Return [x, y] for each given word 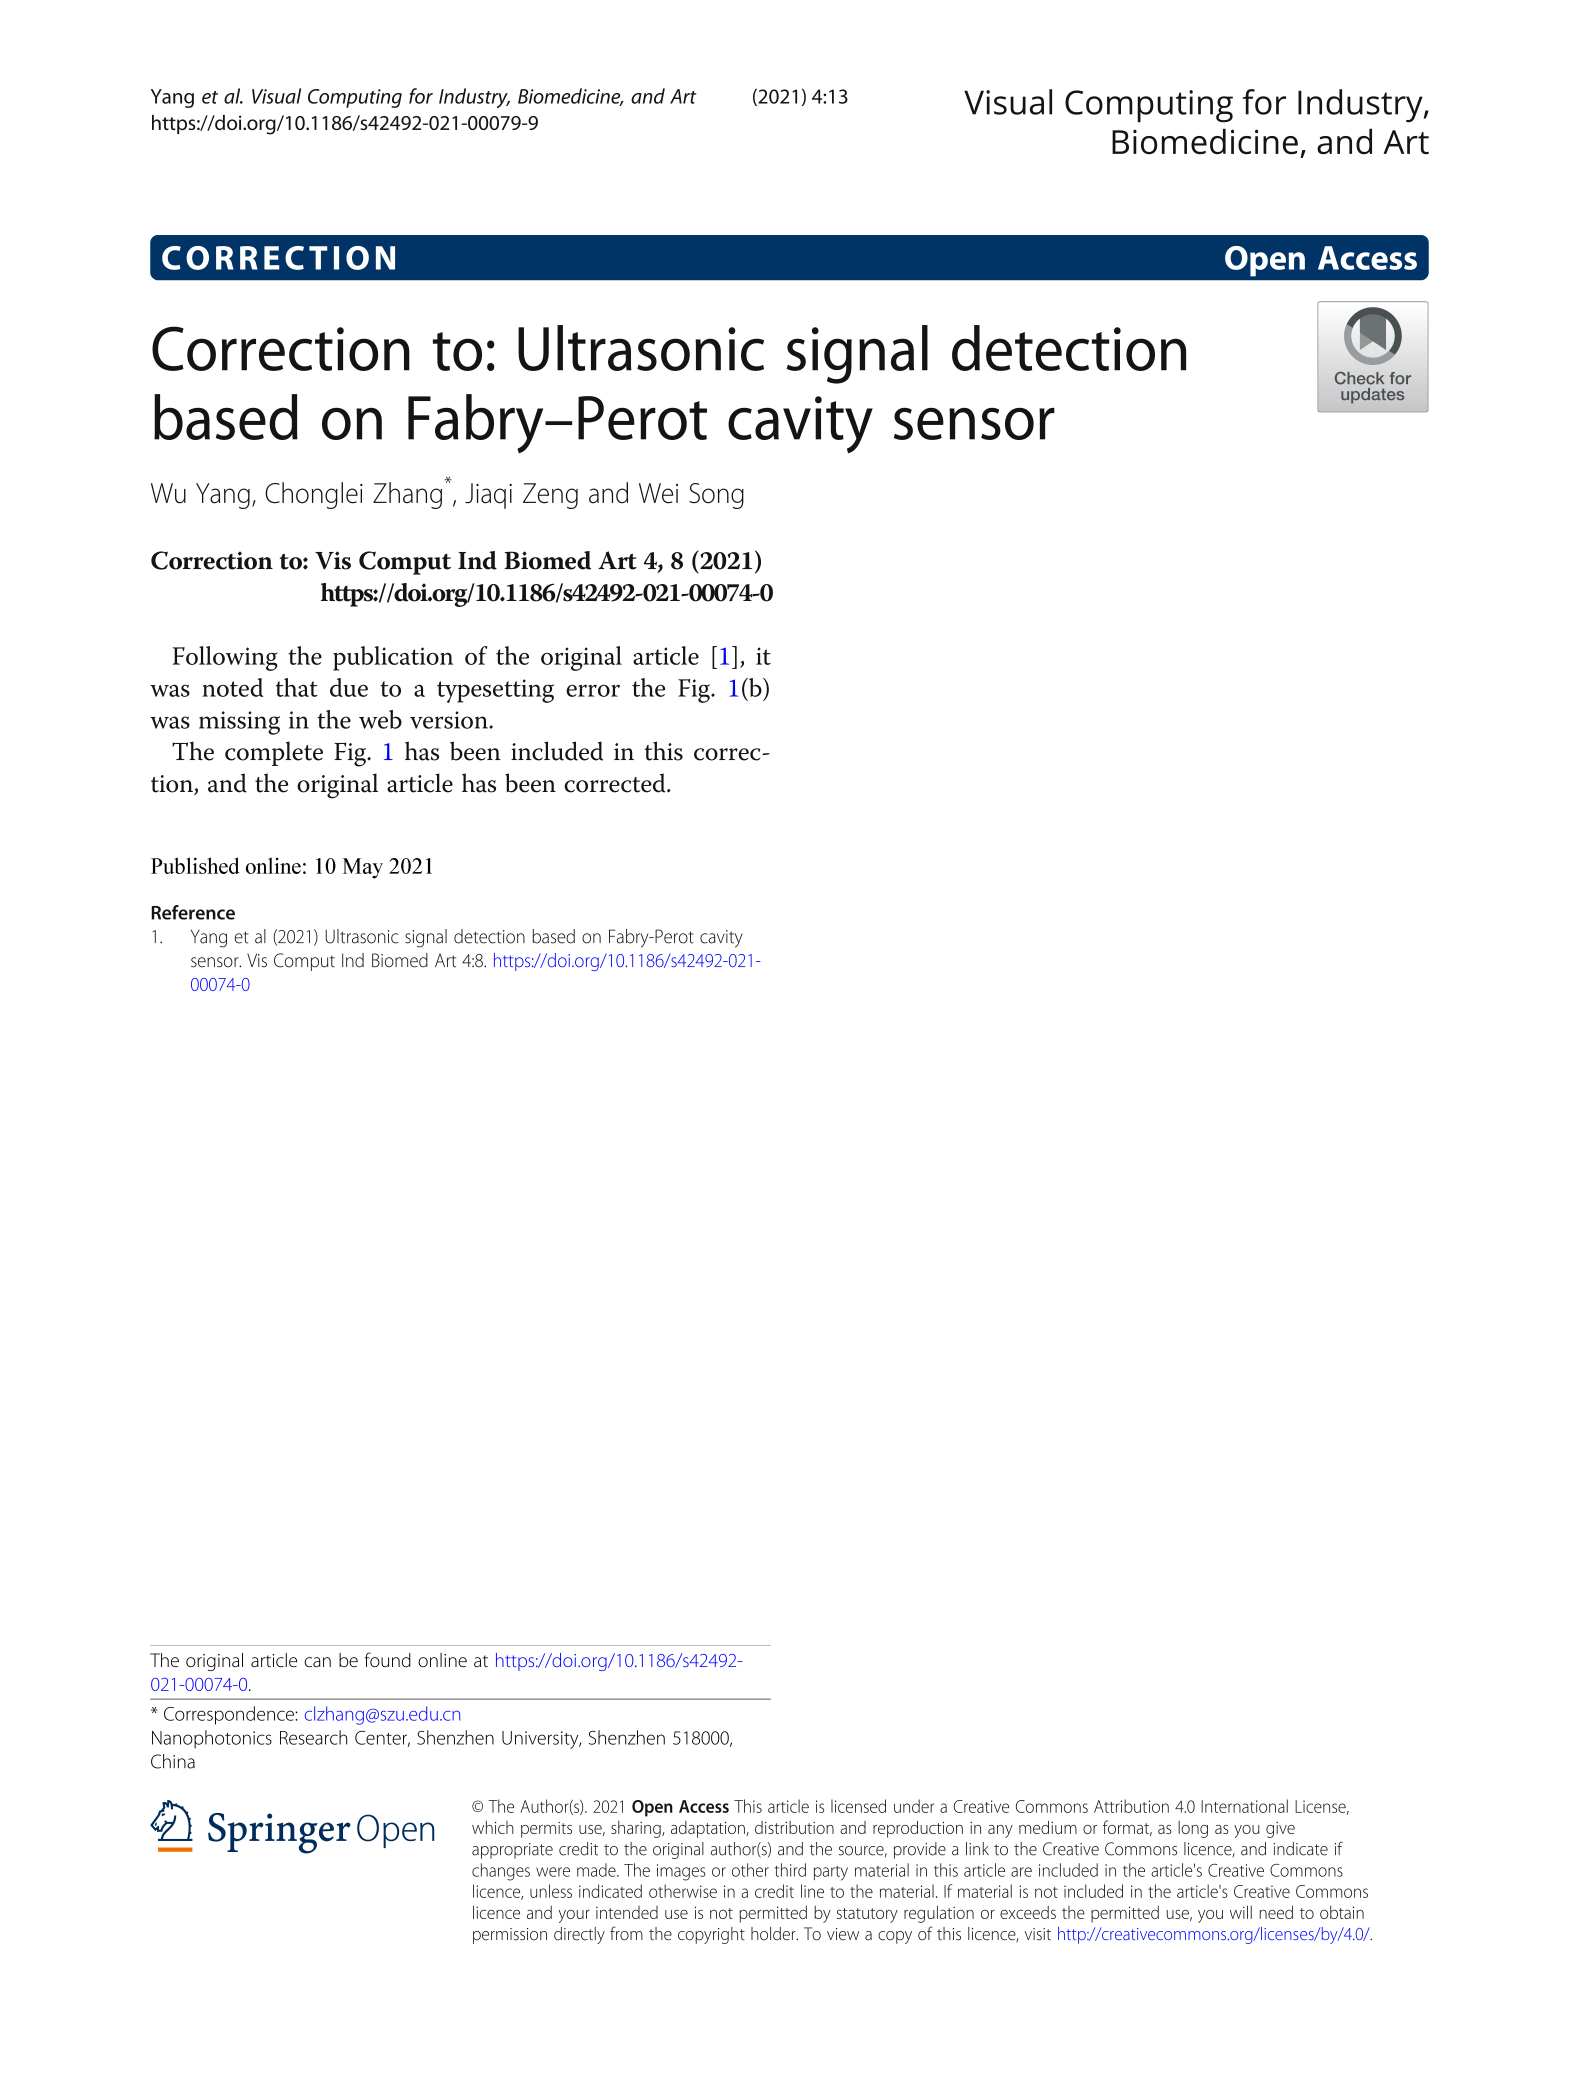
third [790, 1870]
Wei [658, 493]
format [1127, 1828]
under [914, 1806]
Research [313, 1737]
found [388, 1659]
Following [225, 658]
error [593, 690]
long [1193, 1829]
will [1241, 1912]
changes [501, 1872]
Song [716, 496]
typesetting [495, 691]
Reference [193, 912]
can [317, 1662]
